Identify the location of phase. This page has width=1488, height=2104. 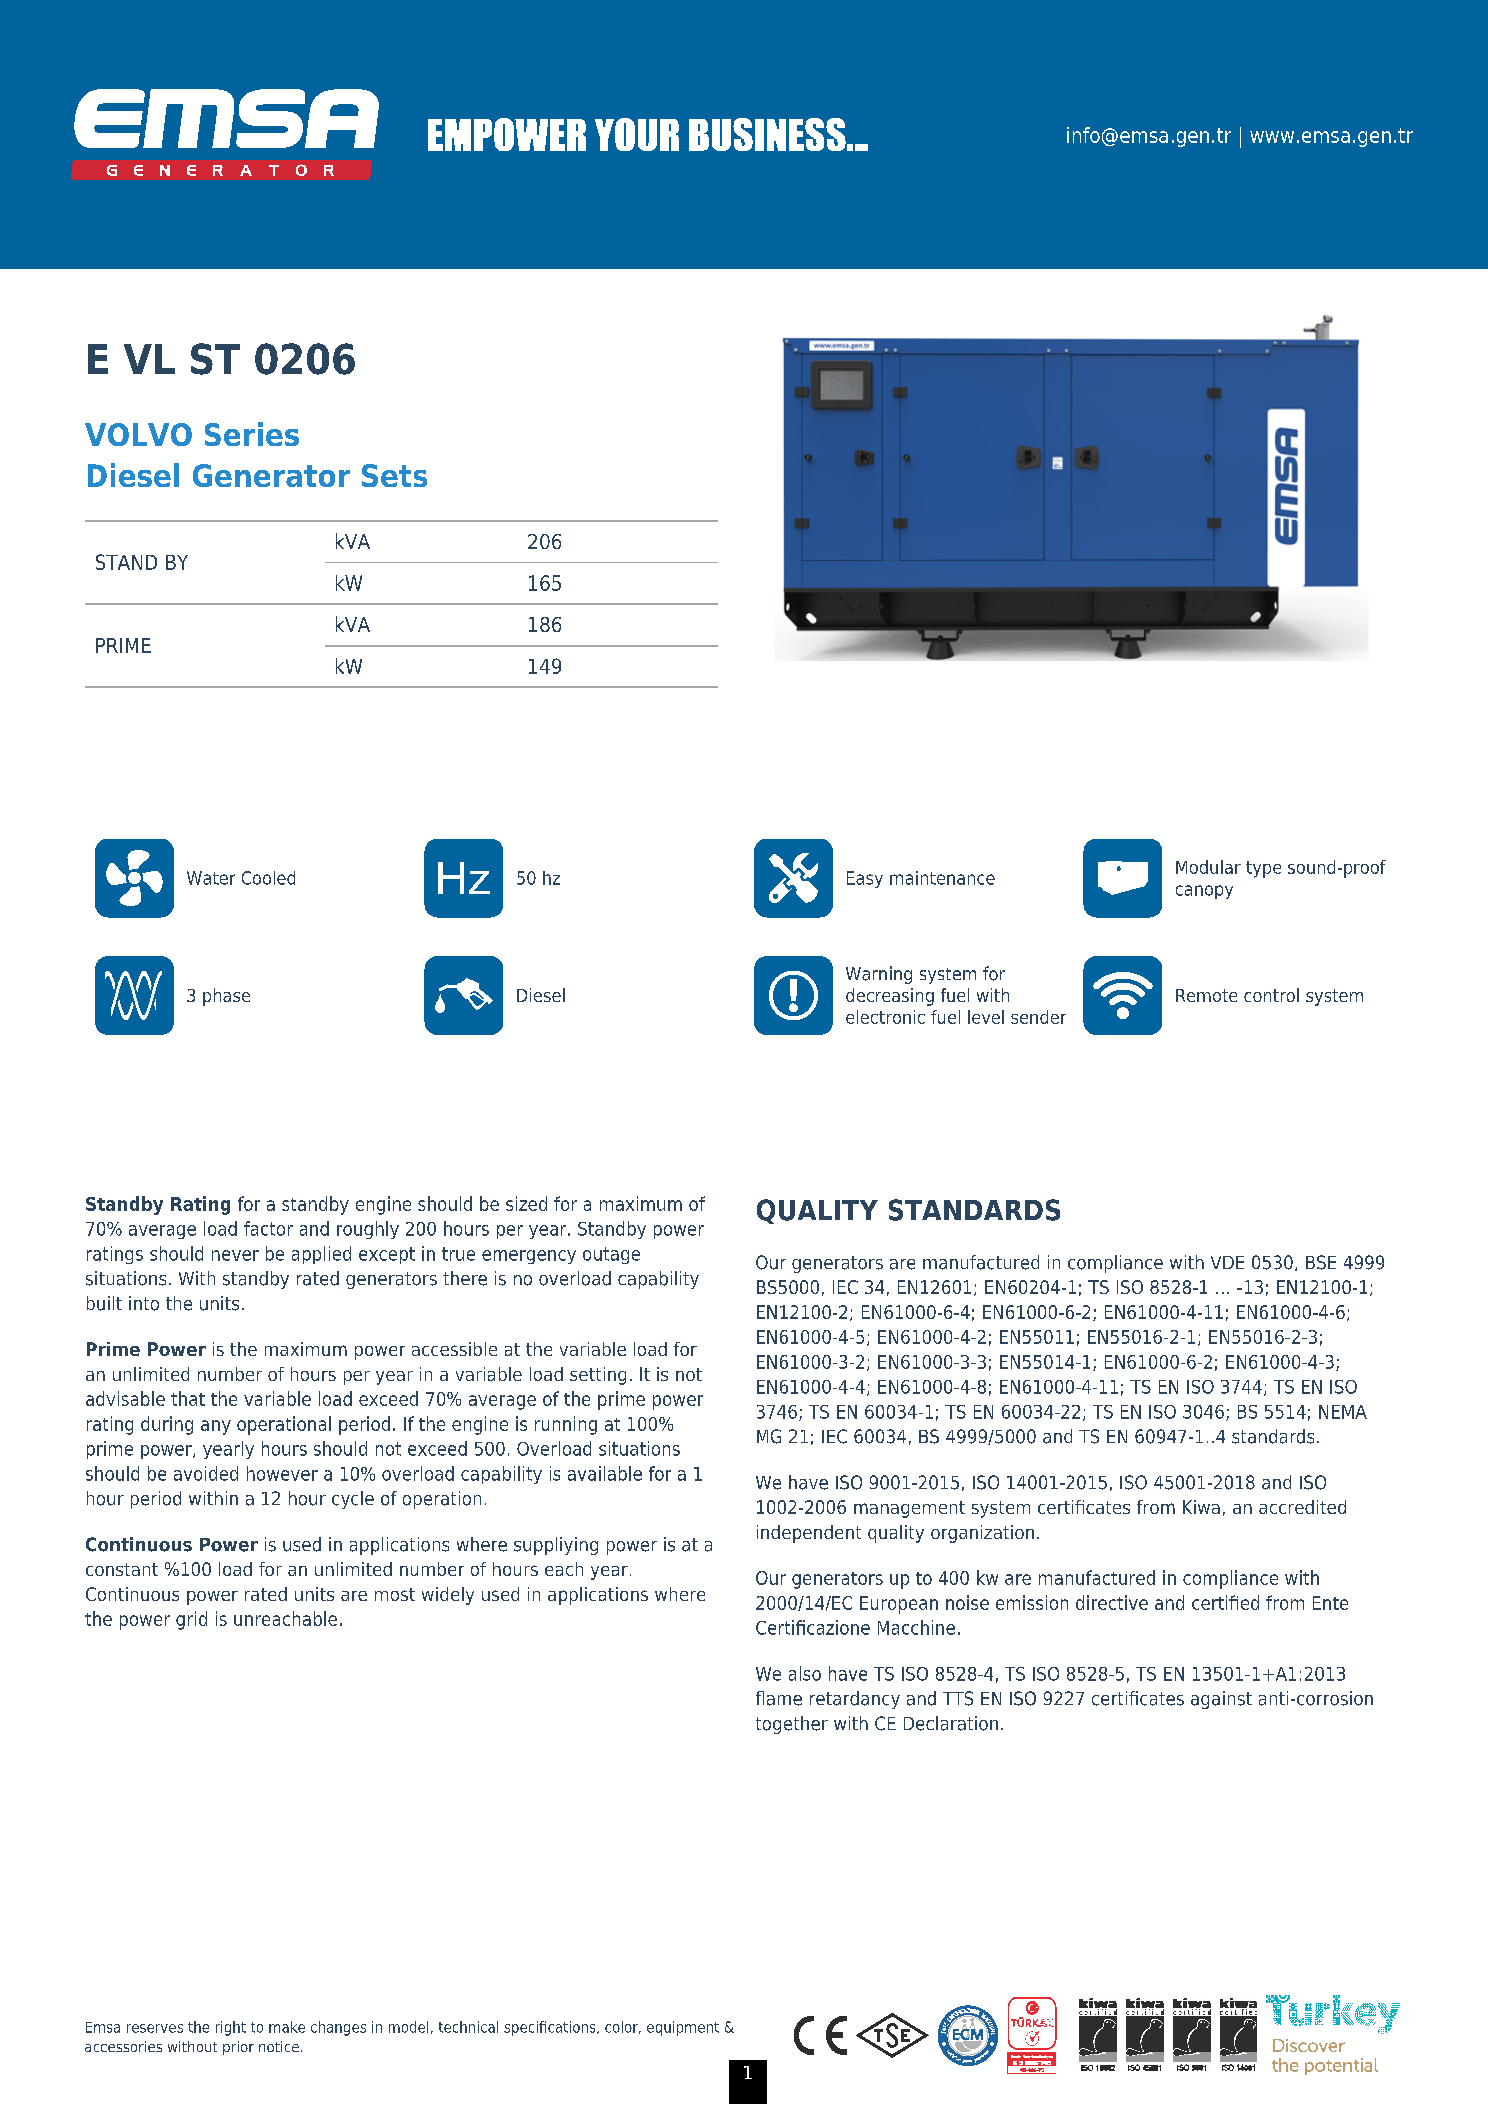
(226, 997).
